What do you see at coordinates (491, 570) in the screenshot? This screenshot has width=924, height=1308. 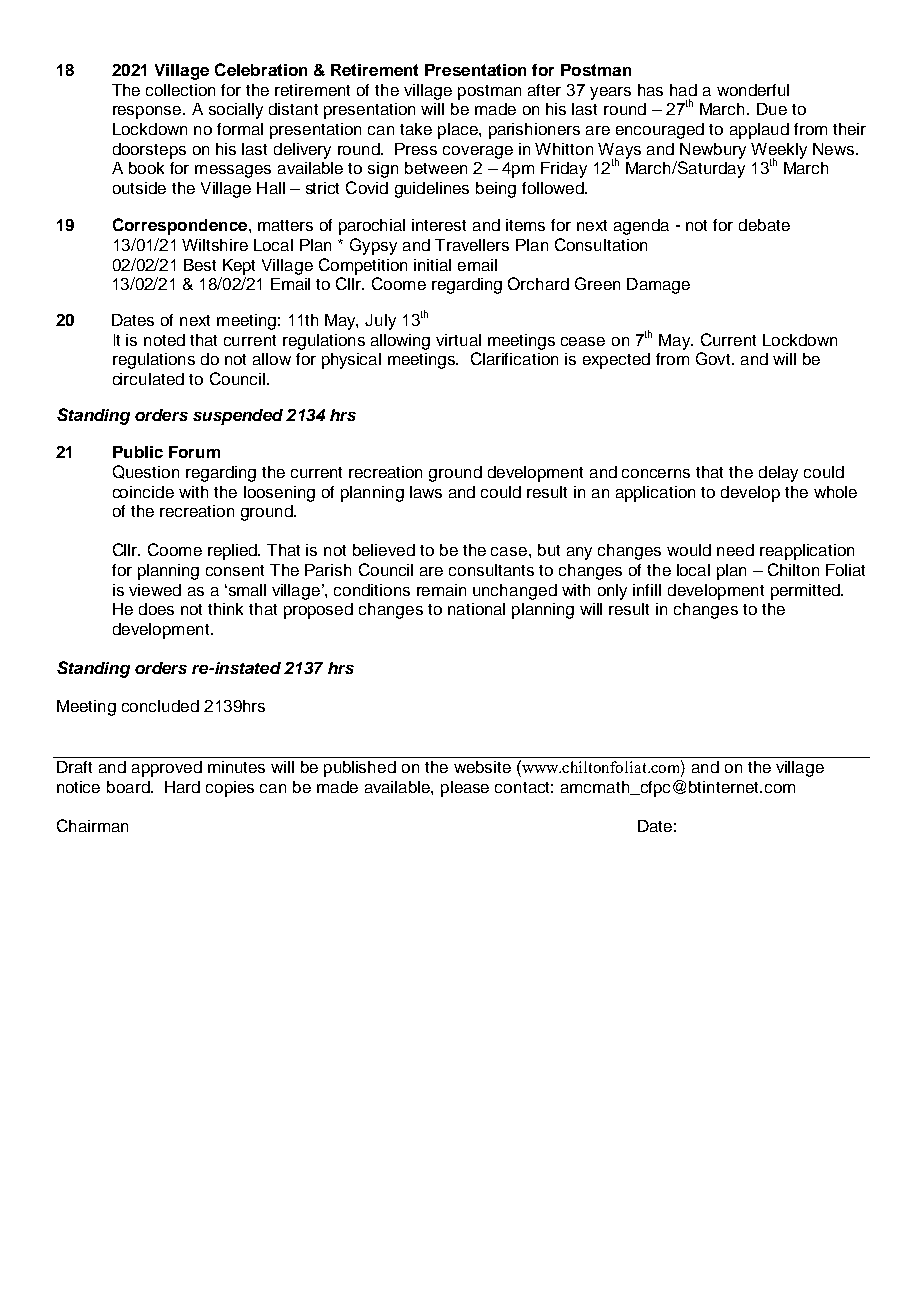 I see `consultants` at bounding box center [491, 570].
